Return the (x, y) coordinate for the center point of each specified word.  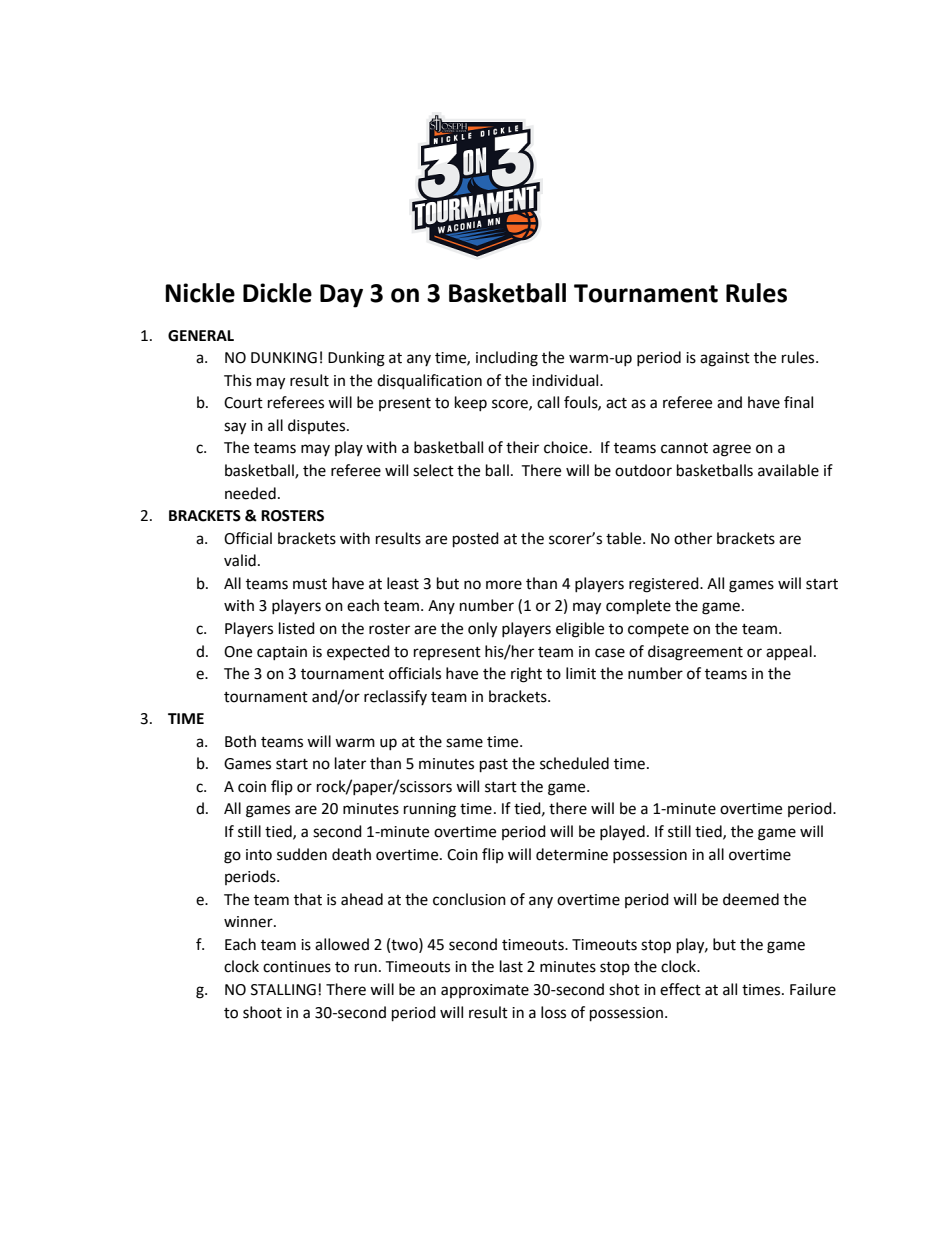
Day (341, 296)
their (522, 447)
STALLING (283, 990)
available (788, 470)
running (430, 810)
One (238, 652)
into (259, 855)
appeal (789, 652)
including (507, 359)
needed (250, 493)
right (526, 675)
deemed (751, 899)
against (725, 359)
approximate (485, 991)
